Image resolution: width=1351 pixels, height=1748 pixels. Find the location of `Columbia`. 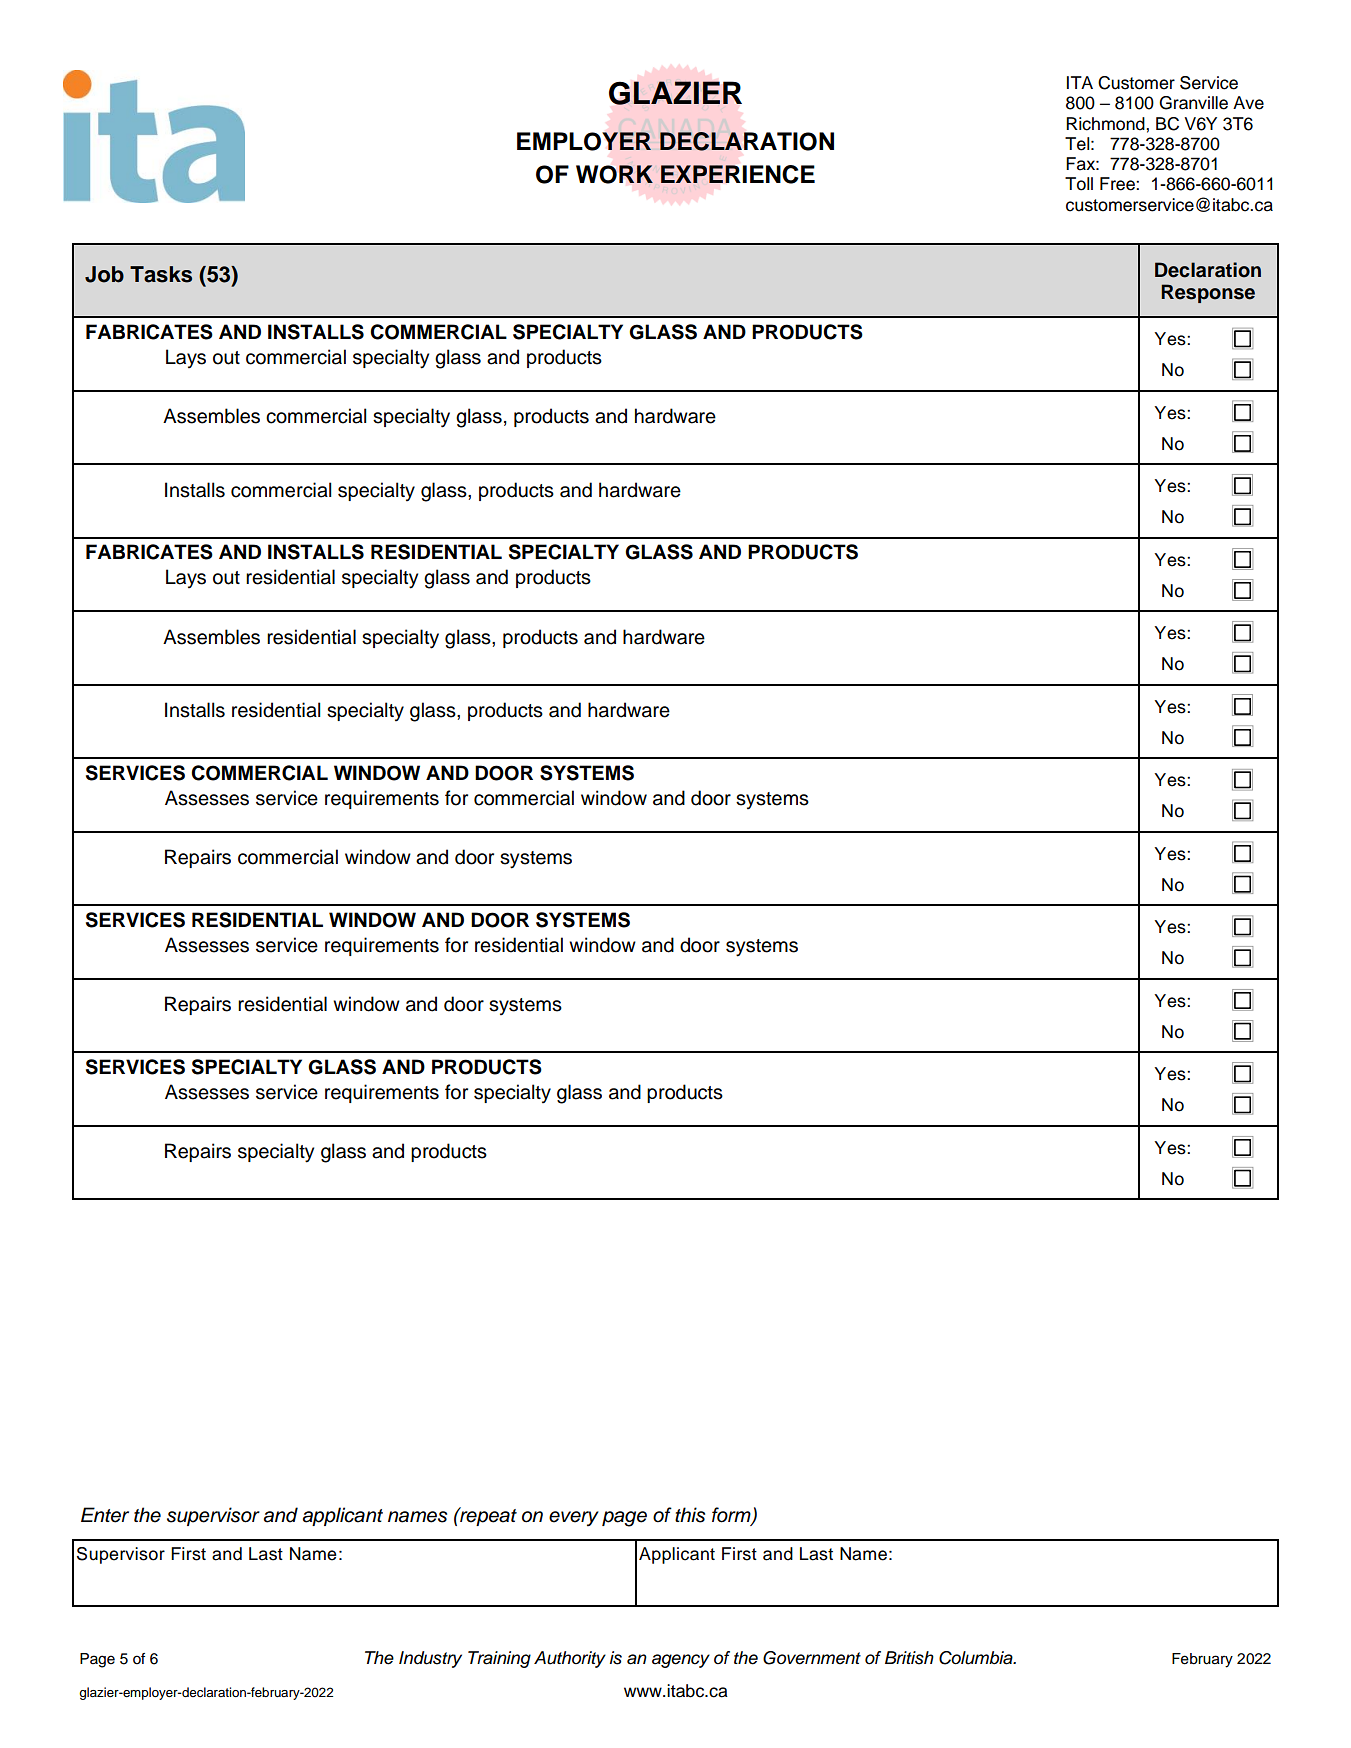

Columbia is located at coordinates (977, 1658).
